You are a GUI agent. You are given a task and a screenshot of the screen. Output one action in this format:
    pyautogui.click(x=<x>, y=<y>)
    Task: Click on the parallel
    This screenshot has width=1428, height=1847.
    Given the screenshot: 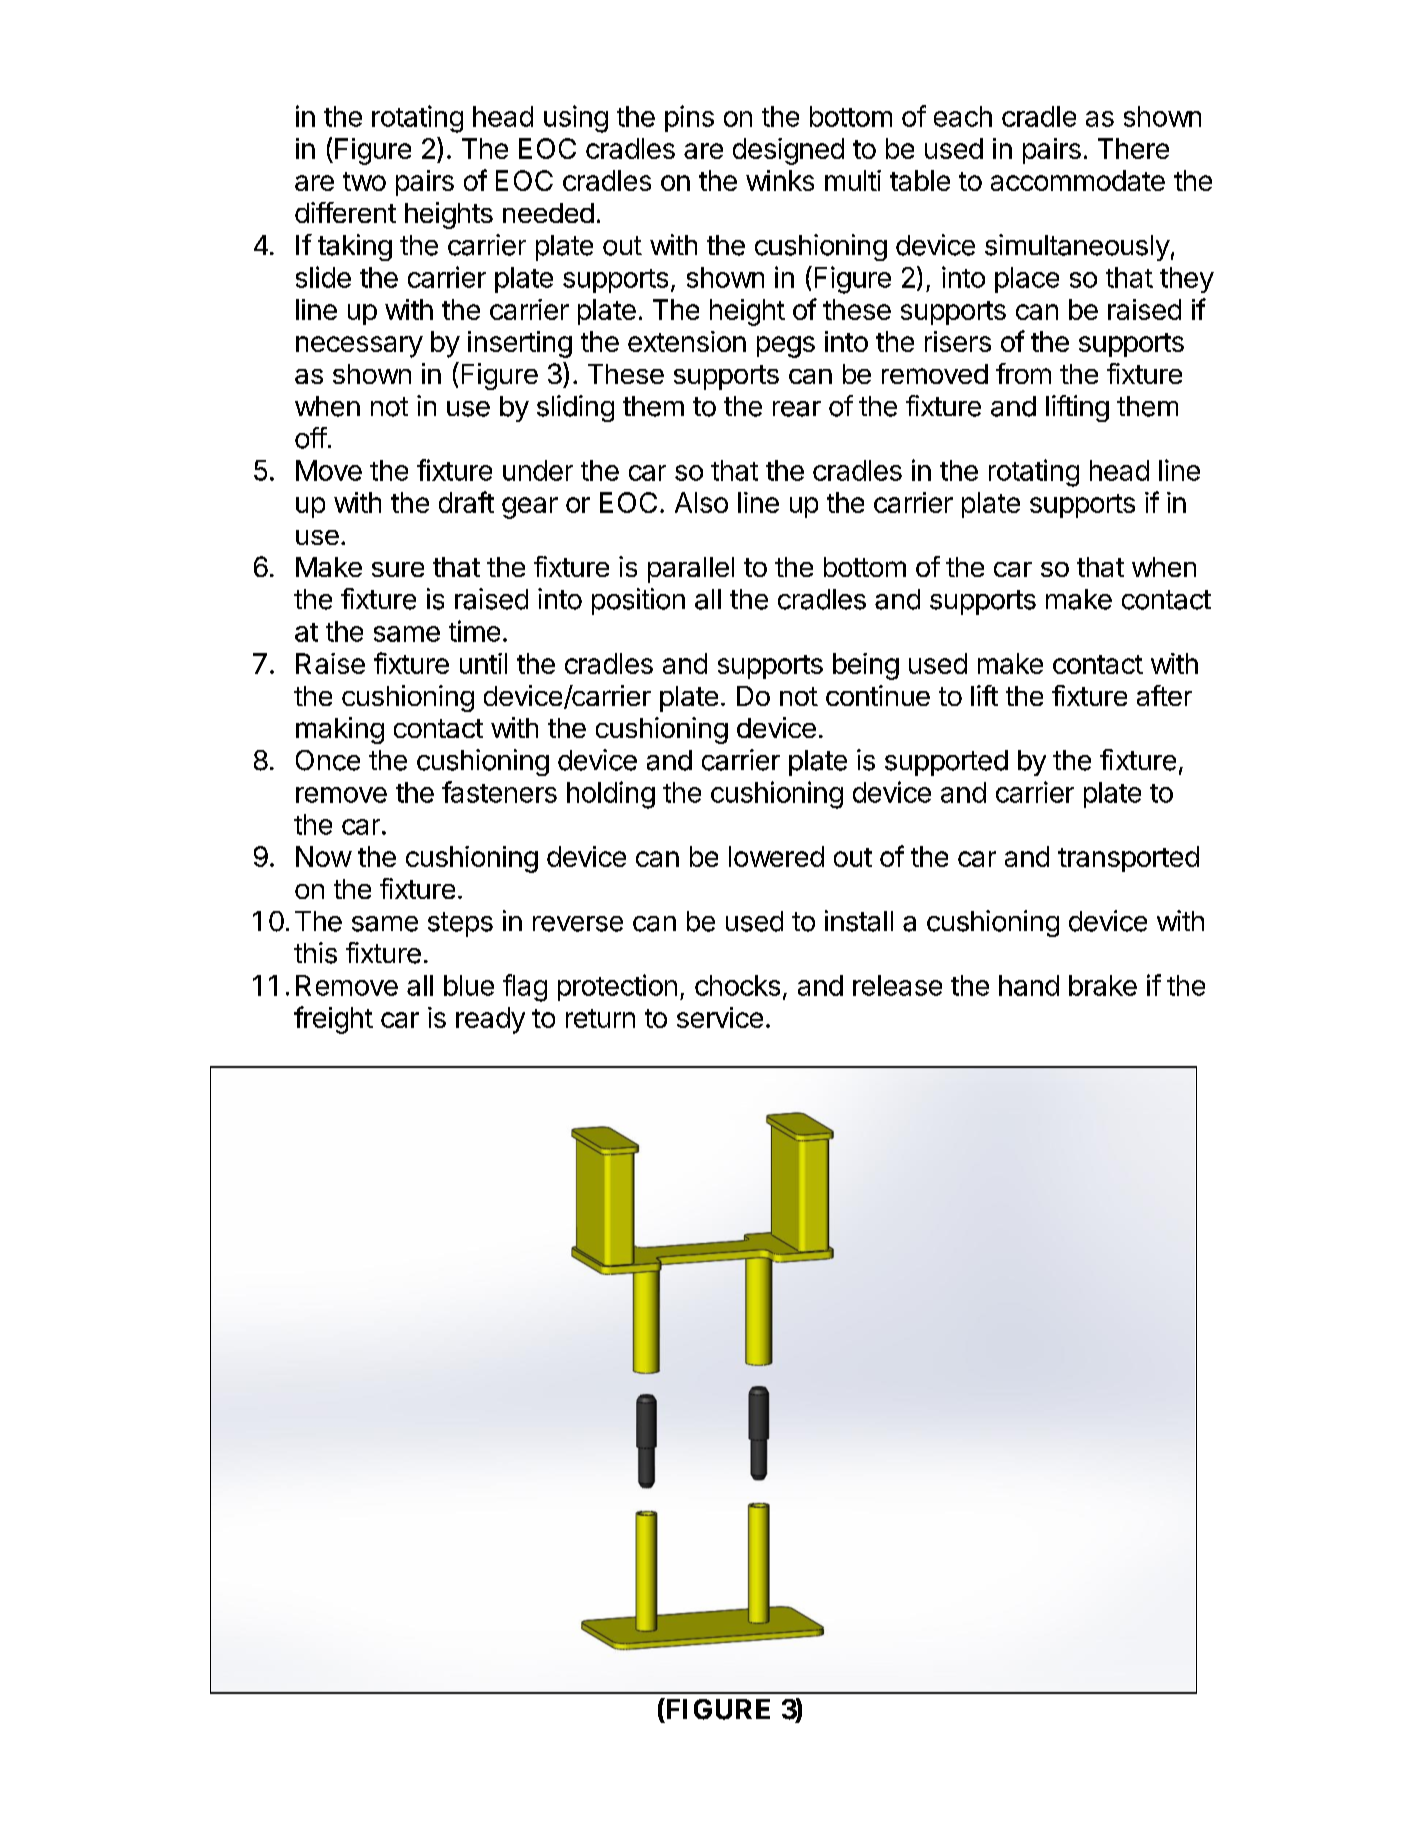 What is the action you would take?
    pyautogui.click(x=691, y=570)
